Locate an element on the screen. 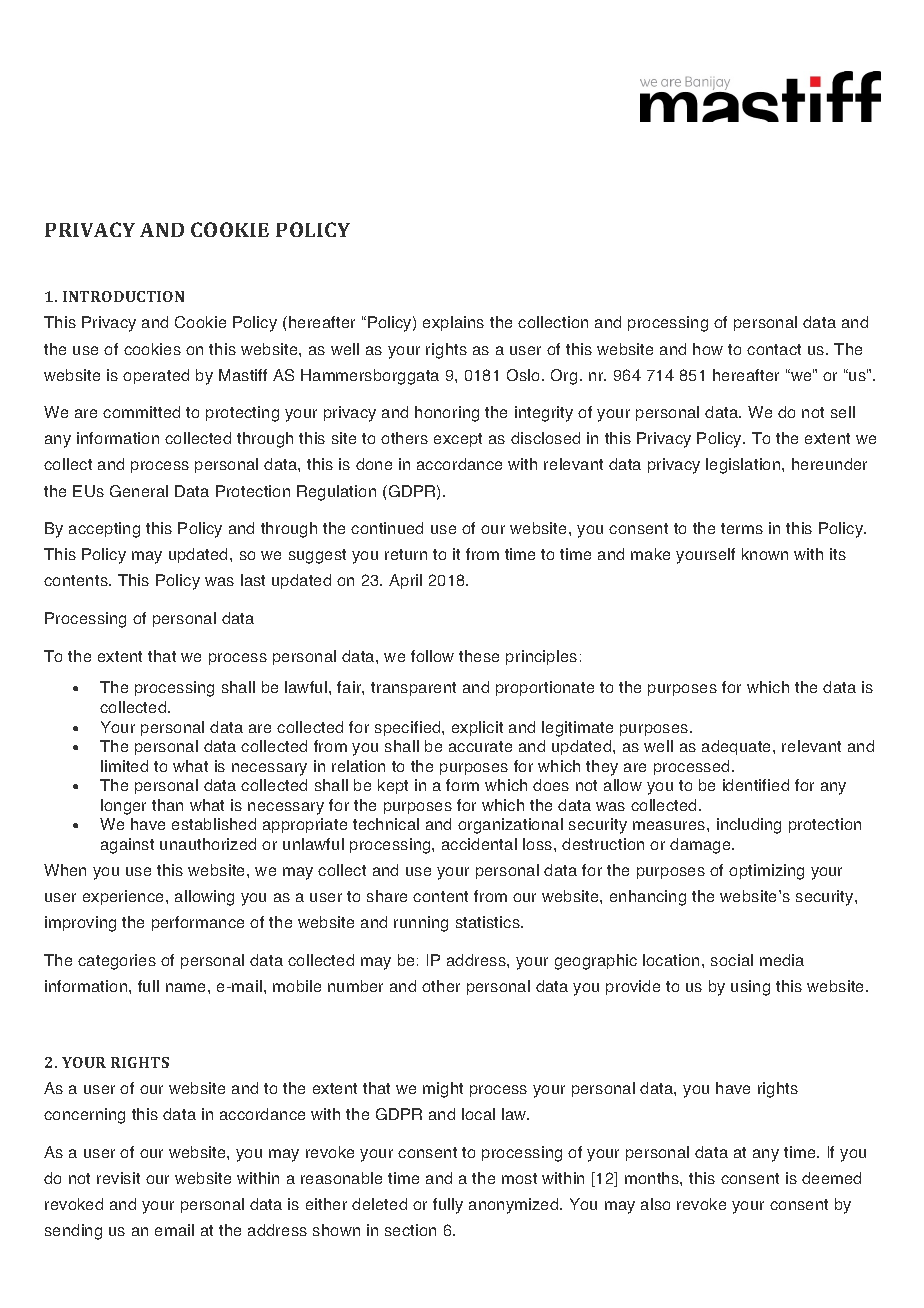 The height and width of the screenshot is (1308, 924). revisit is located at coordinates (118, 1178).
